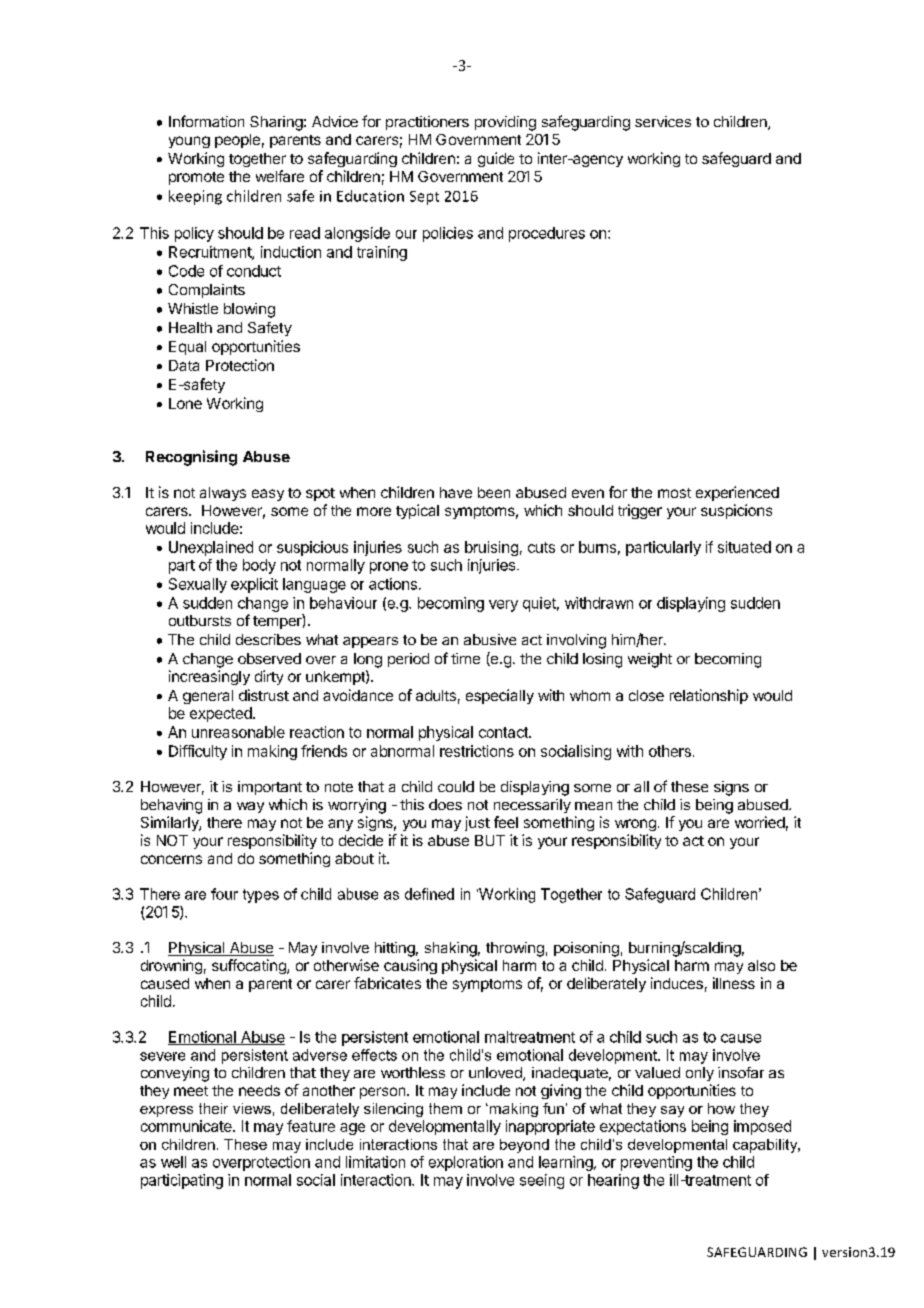  Describe the element at coordinates (465, 658) in the image. I see `time` at that location.
